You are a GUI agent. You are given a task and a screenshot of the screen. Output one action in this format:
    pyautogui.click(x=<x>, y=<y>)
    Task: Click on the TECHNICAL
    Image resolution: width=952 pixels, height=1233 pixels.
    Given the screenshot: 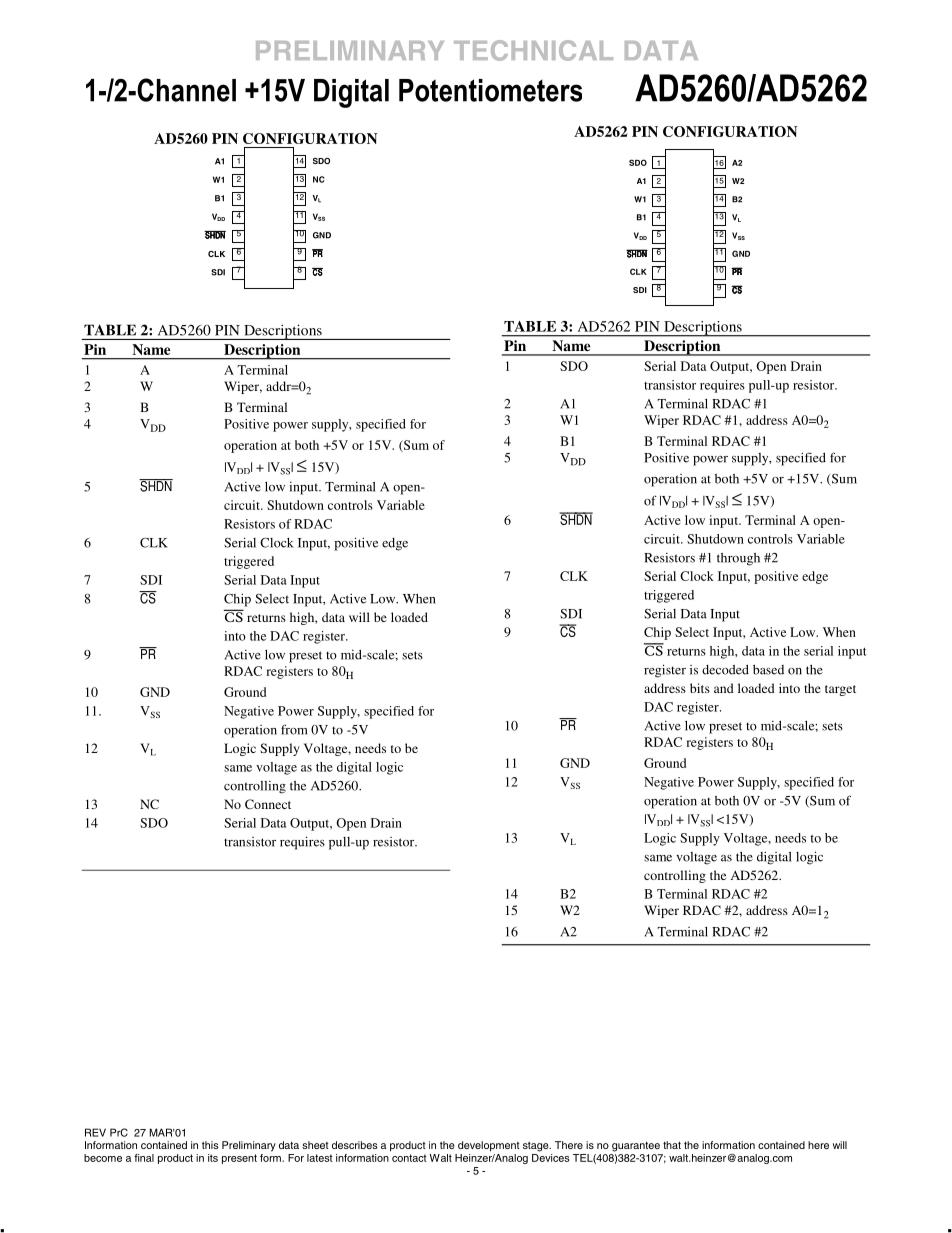 What is the action you would take?
    pyautogui.click(x=533, y=50)
